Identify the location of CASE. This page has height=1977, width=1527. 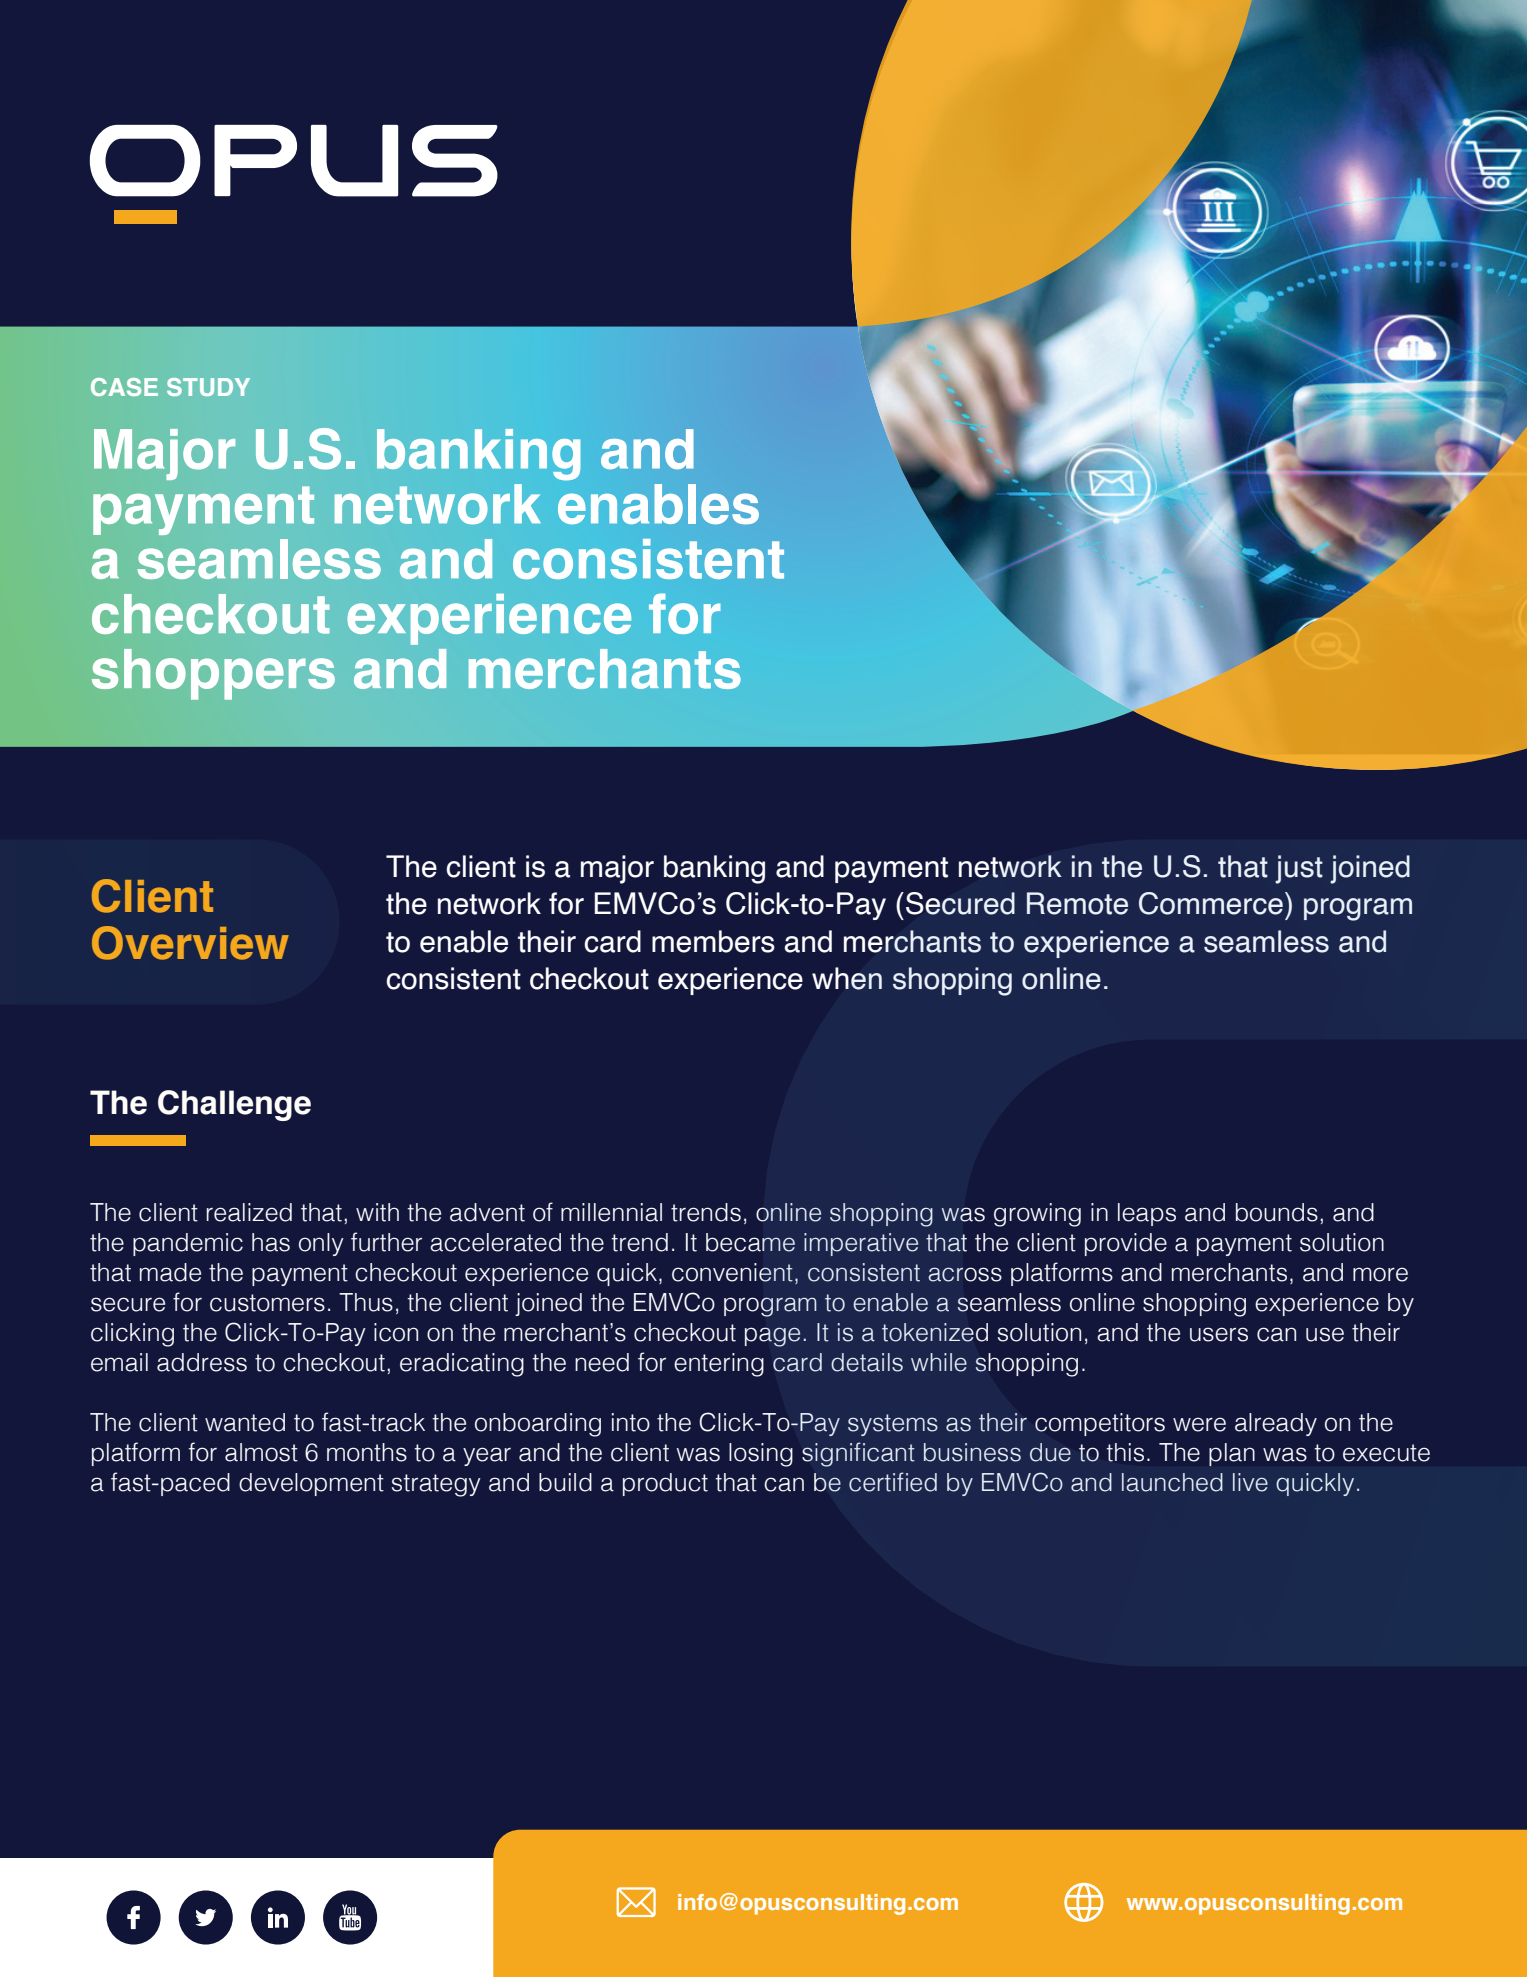
(124, 387).
